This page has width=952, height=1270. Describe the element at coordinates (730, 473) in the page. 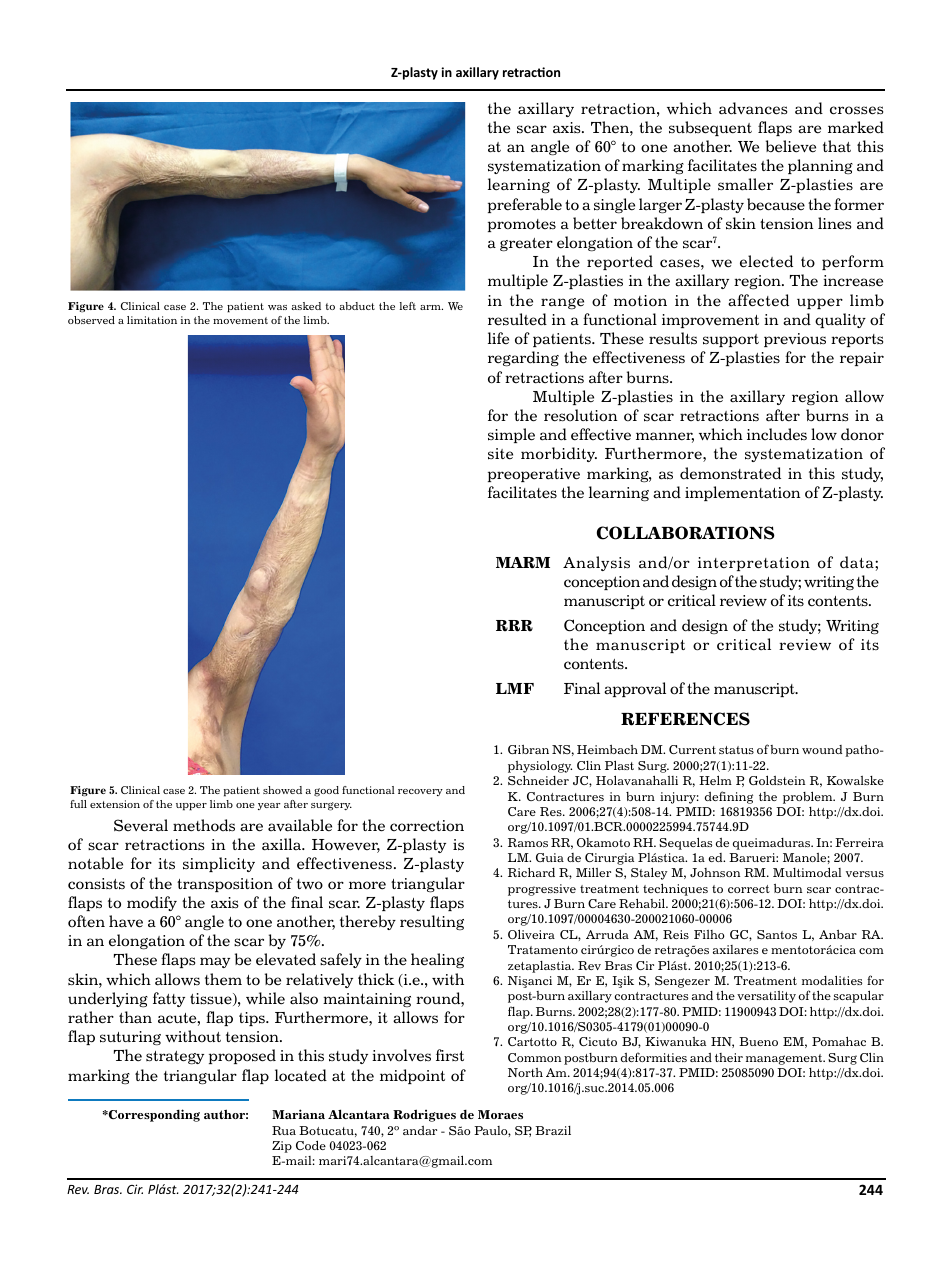

I see `demonstrated` at that location.
